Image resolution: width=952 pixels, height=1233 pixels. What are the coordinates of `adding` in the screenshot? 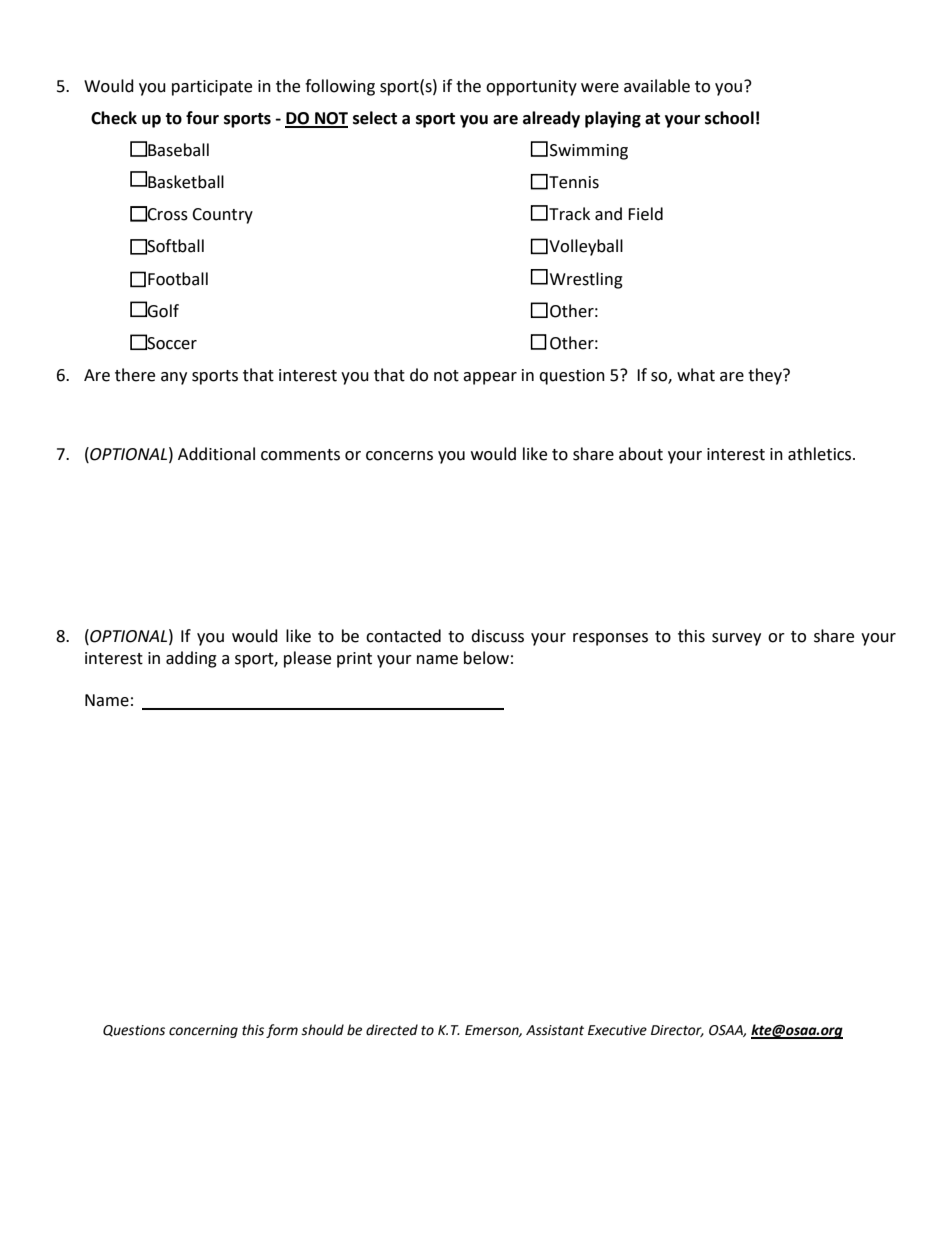 It's located at (191, 659).
